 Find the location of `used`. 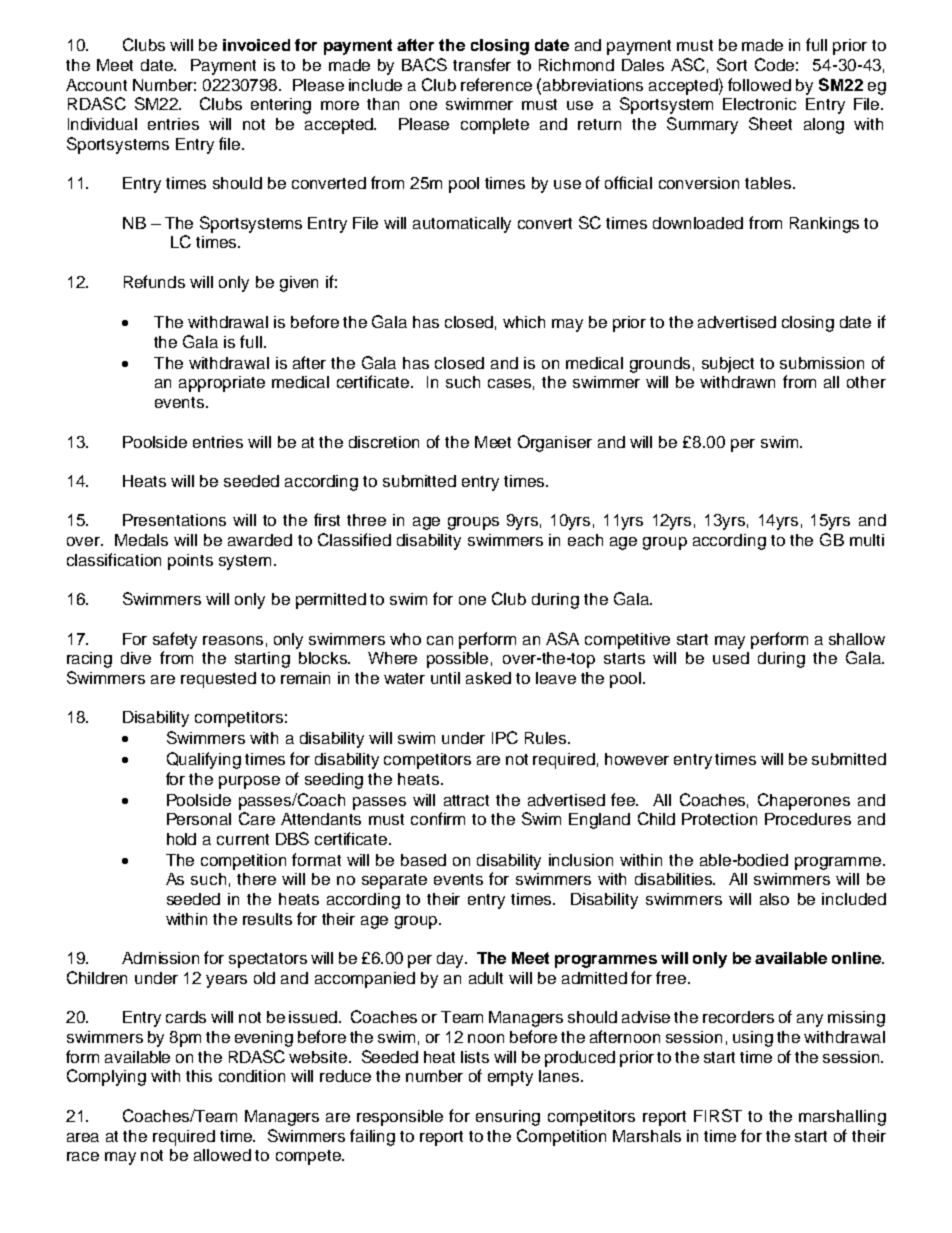

used is located at coordinates (731, 658).
